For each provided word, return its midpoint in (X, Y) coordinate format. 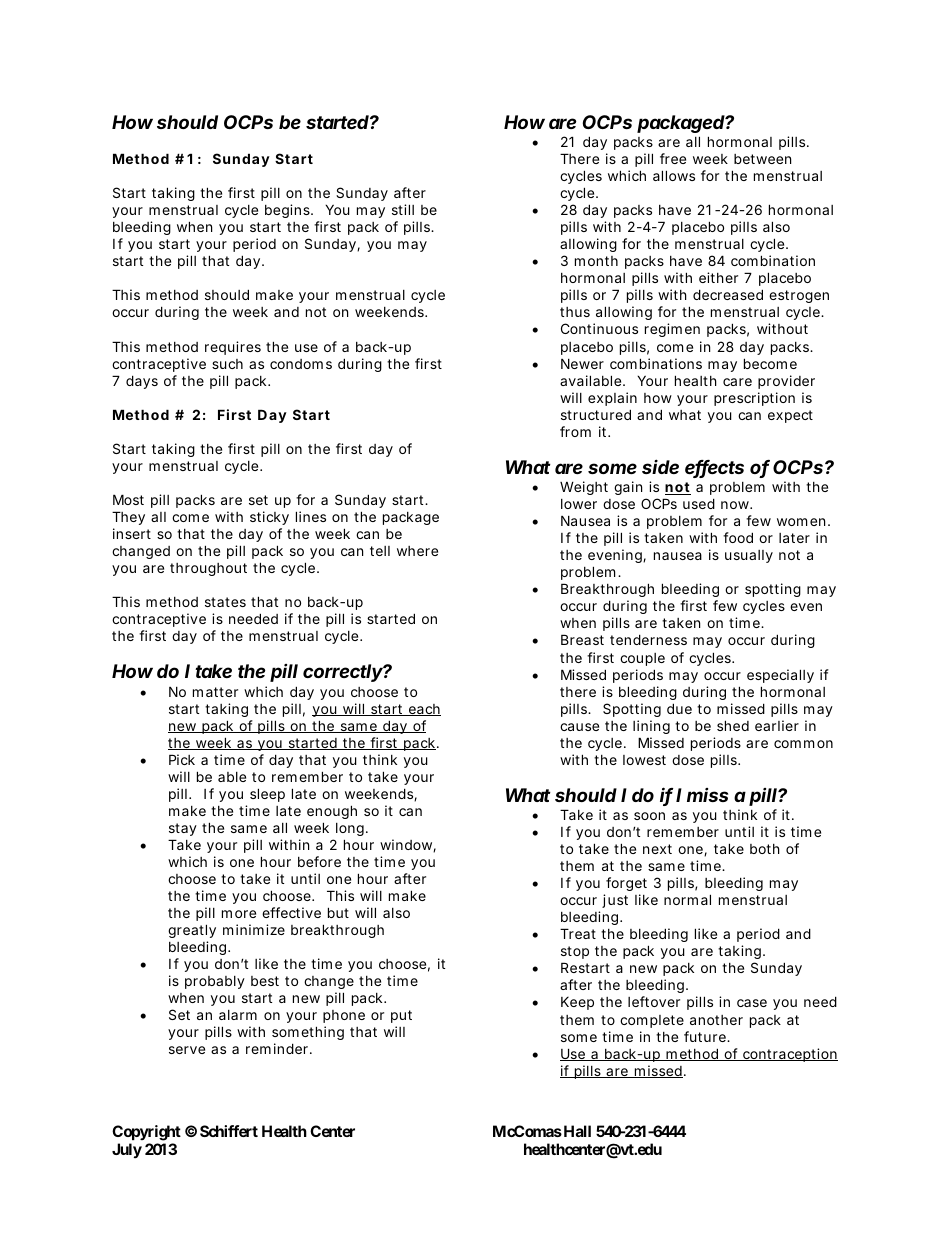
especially (780, 676)
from (575, 431)
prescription (754, 399)
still (403, 209)
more (239, 914)
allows (674, 175)
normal (687, 899)
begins (288, 211)
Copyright (146, 1133)
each (423, 710)
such (227, 364)
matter (215, 692)
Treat (578, 933)
